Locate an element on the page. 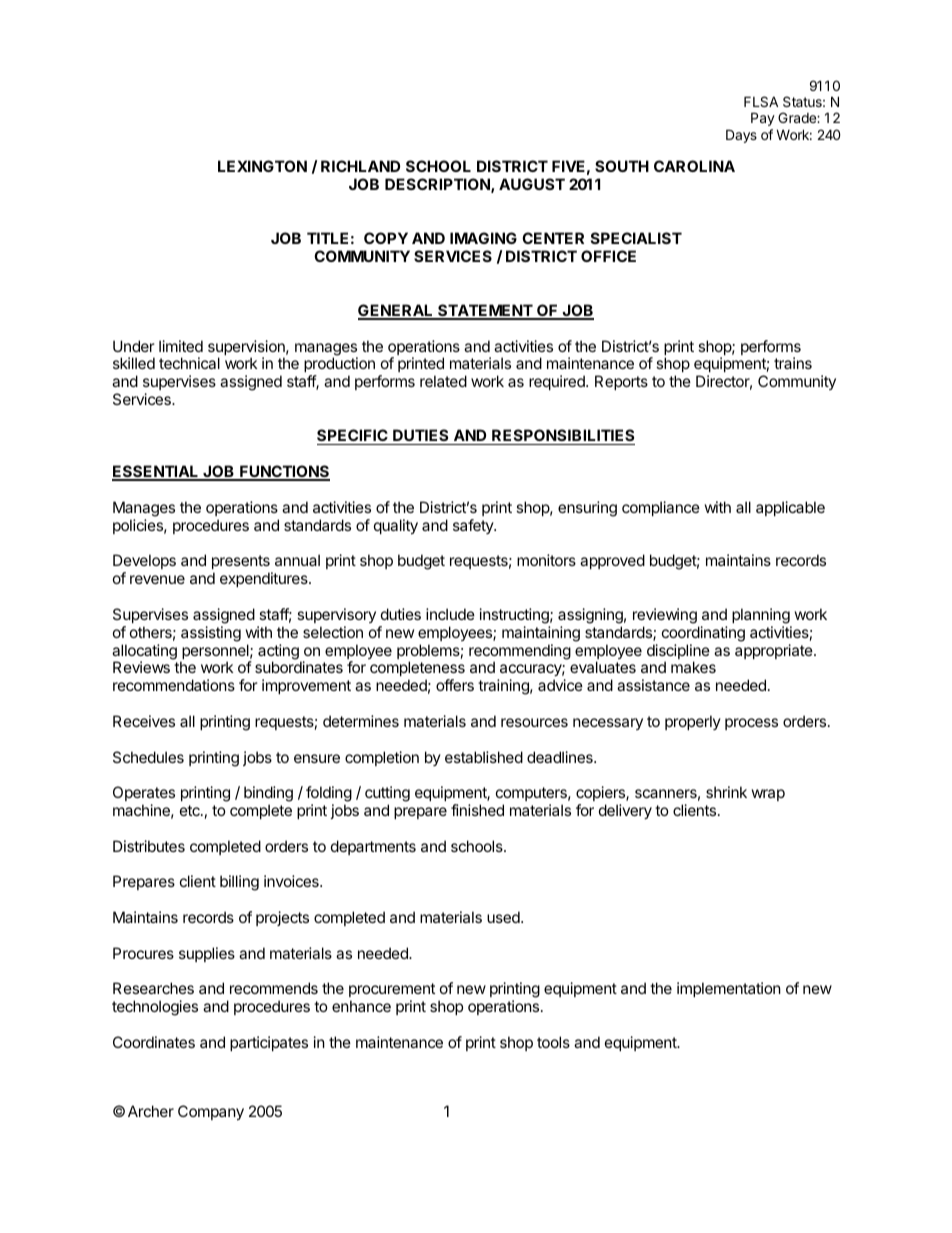 The width and height of the document is (952, 1233). Days is located at coordinates (741, 136).
